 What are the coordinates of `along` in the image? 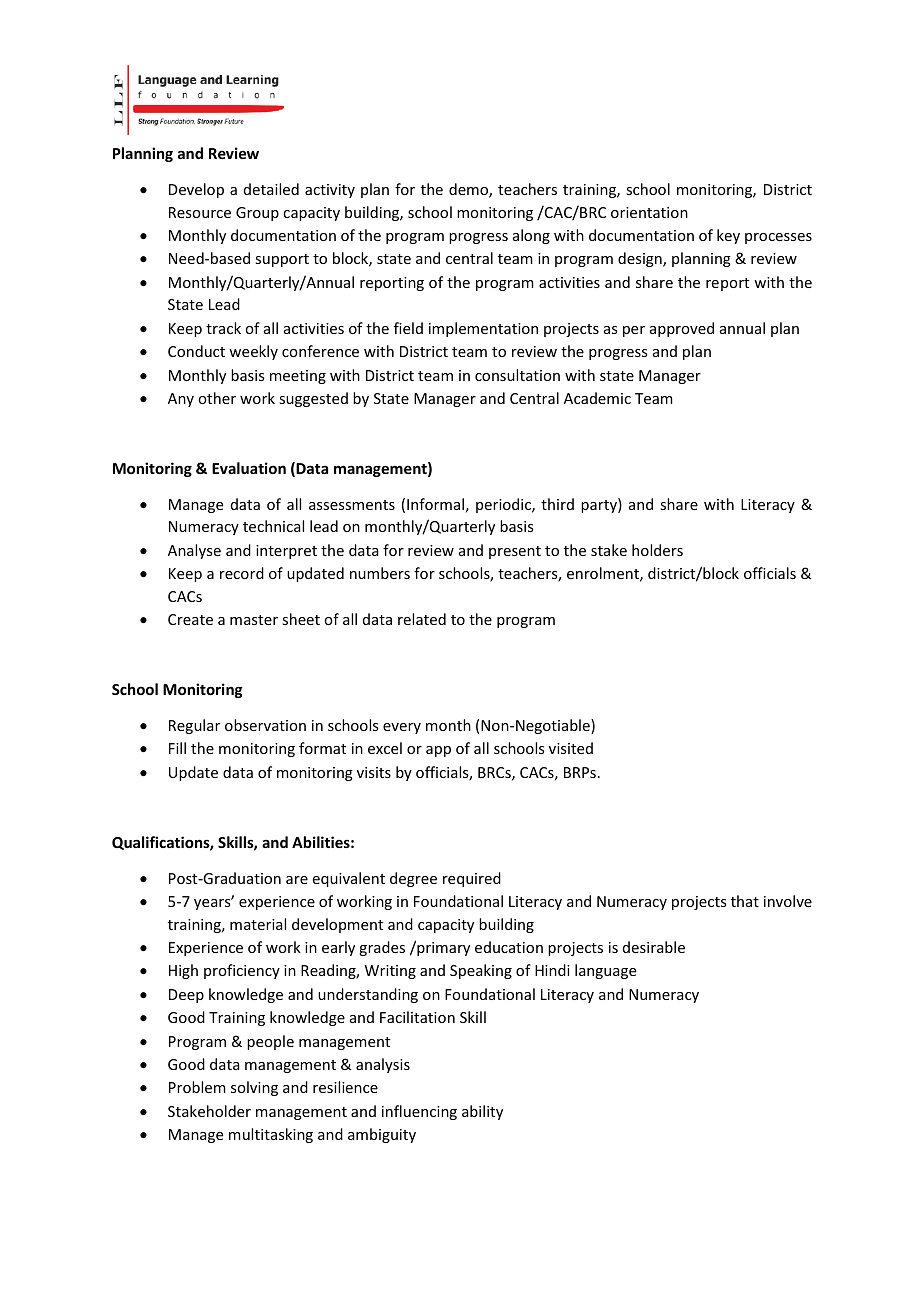 It's located at (531, 236).
